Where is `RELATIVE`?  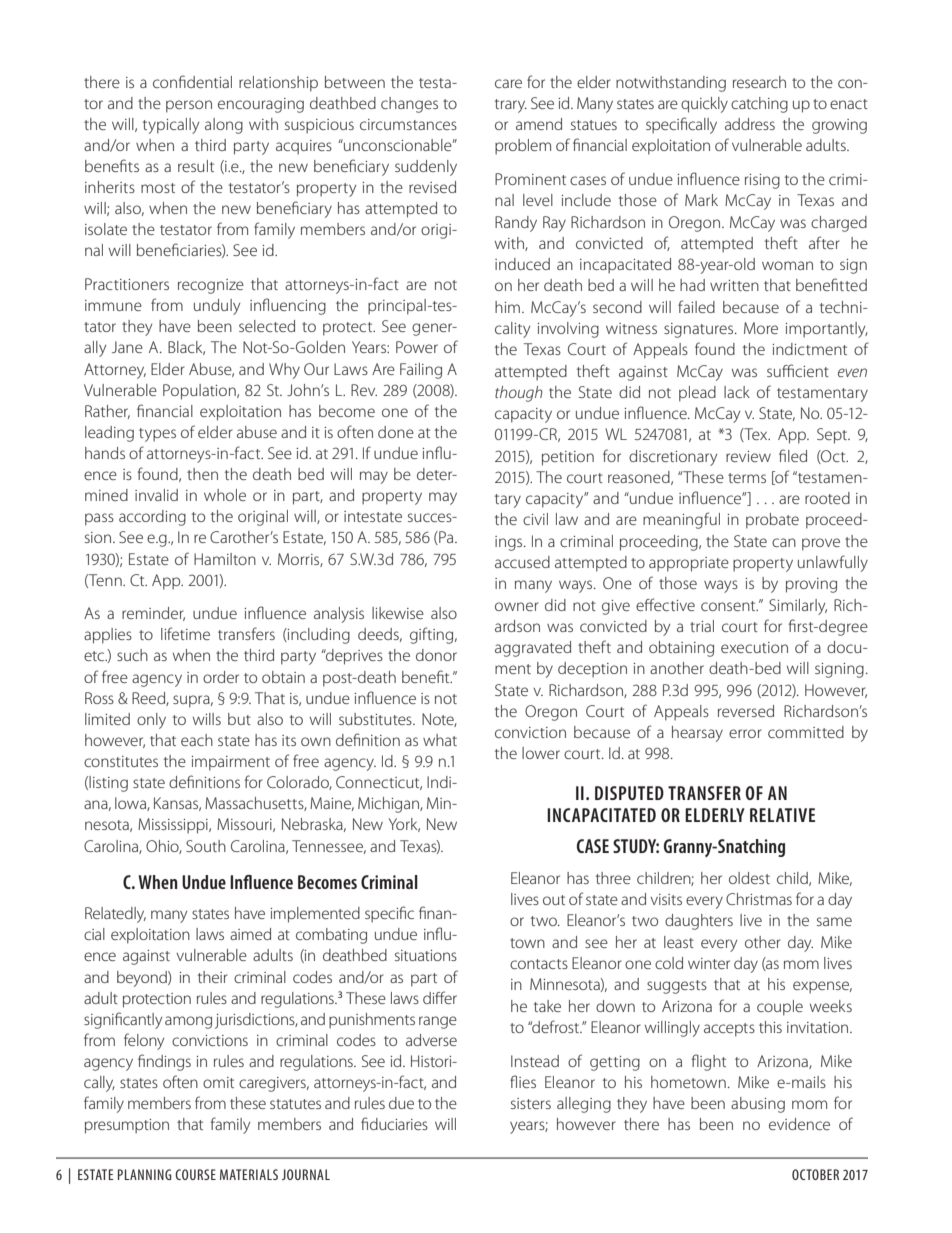
RELATIVE is located at coordinates (782, 815).
